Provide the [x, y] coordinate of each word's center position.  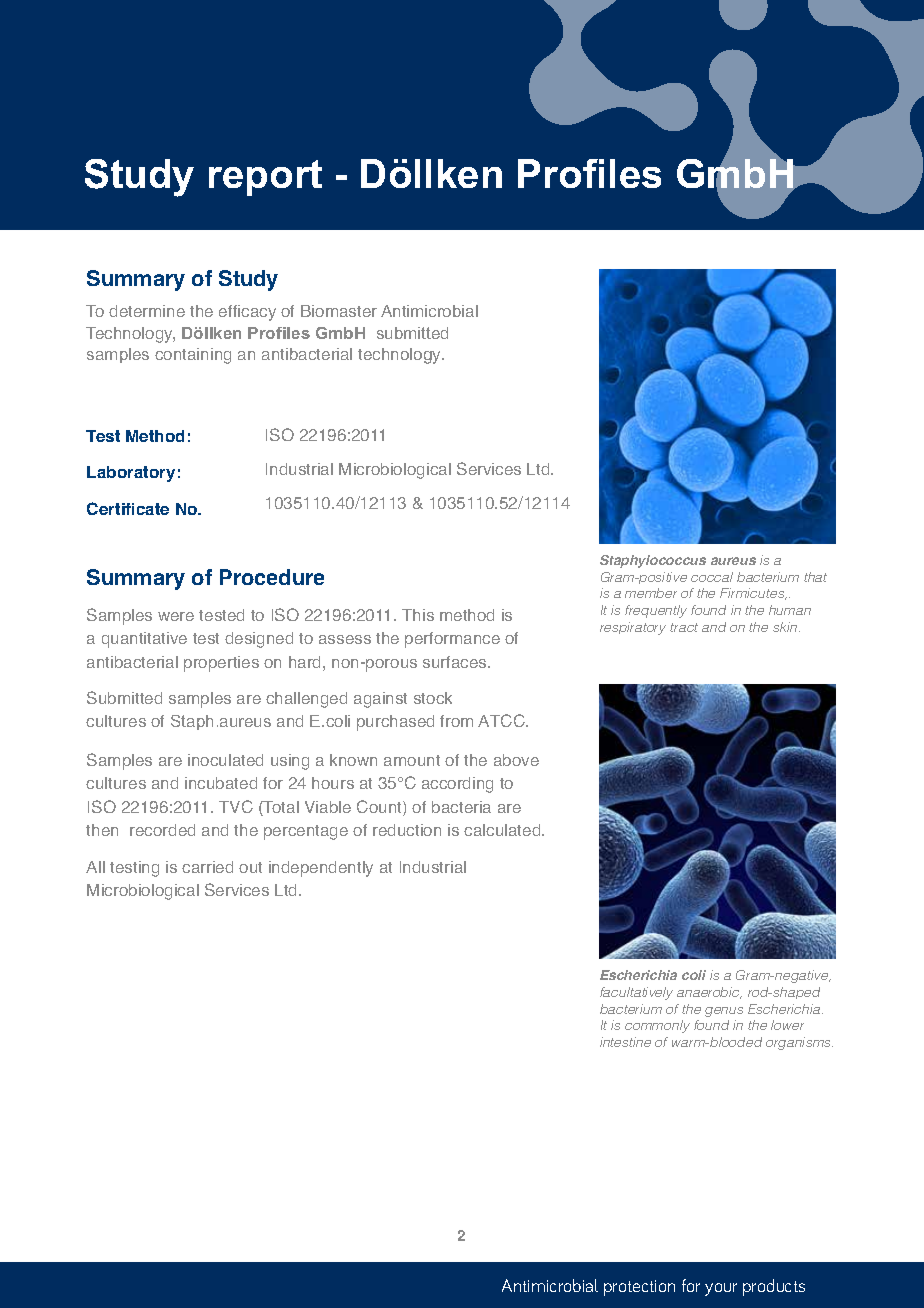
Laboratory [131, 474]
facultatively [636, 993]
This [418, 615]
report [265, 178]
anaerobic [709, 993]
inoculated [225, 760]
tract [684, 627]
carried [207, 867]
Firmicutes [753, 594]
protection [639, 1288]
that [815, 577]
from [456, 721]
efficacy [247, 313]
